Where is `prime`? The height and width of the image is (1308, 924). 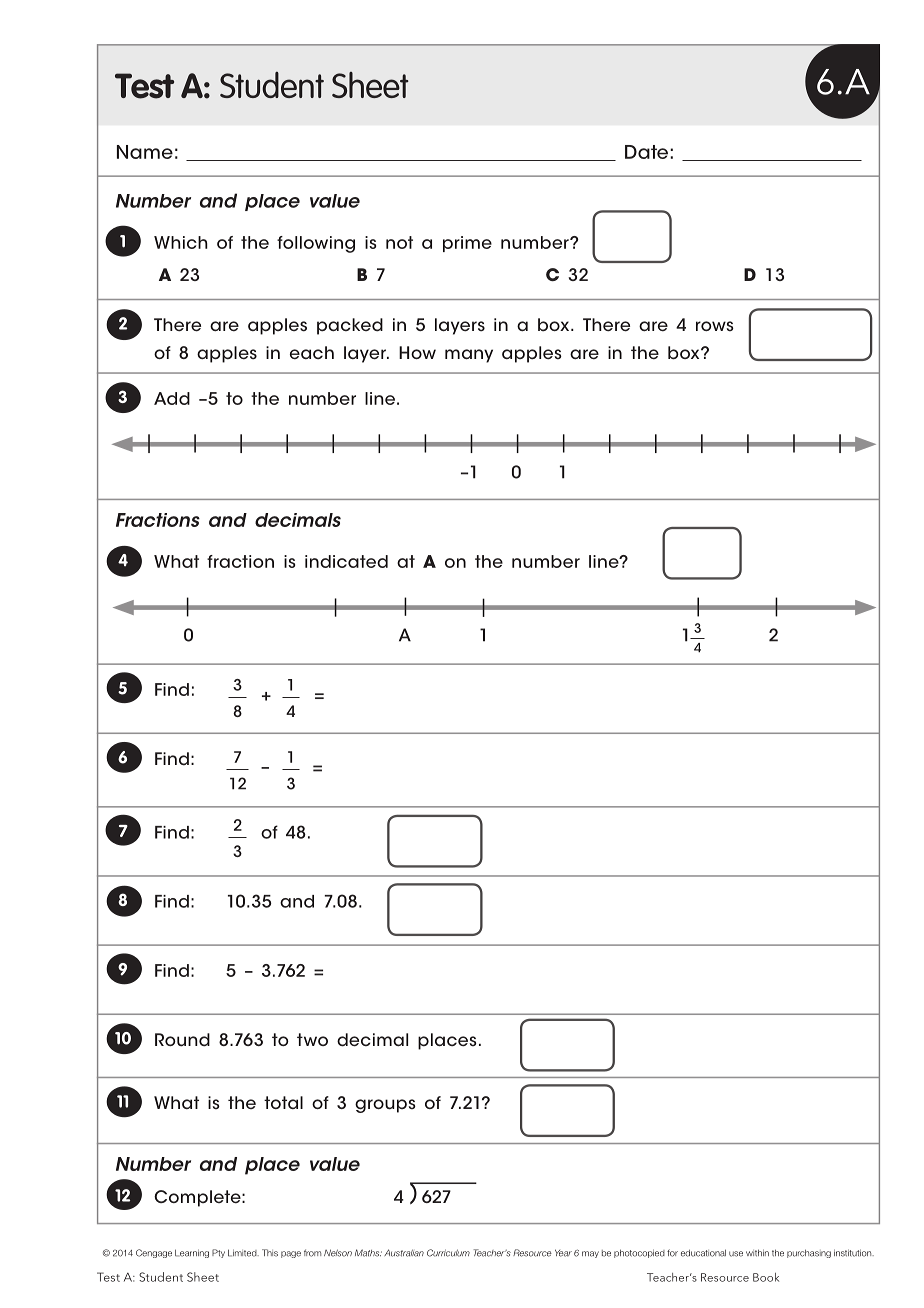 prime is located at coordinates (467, 244).
